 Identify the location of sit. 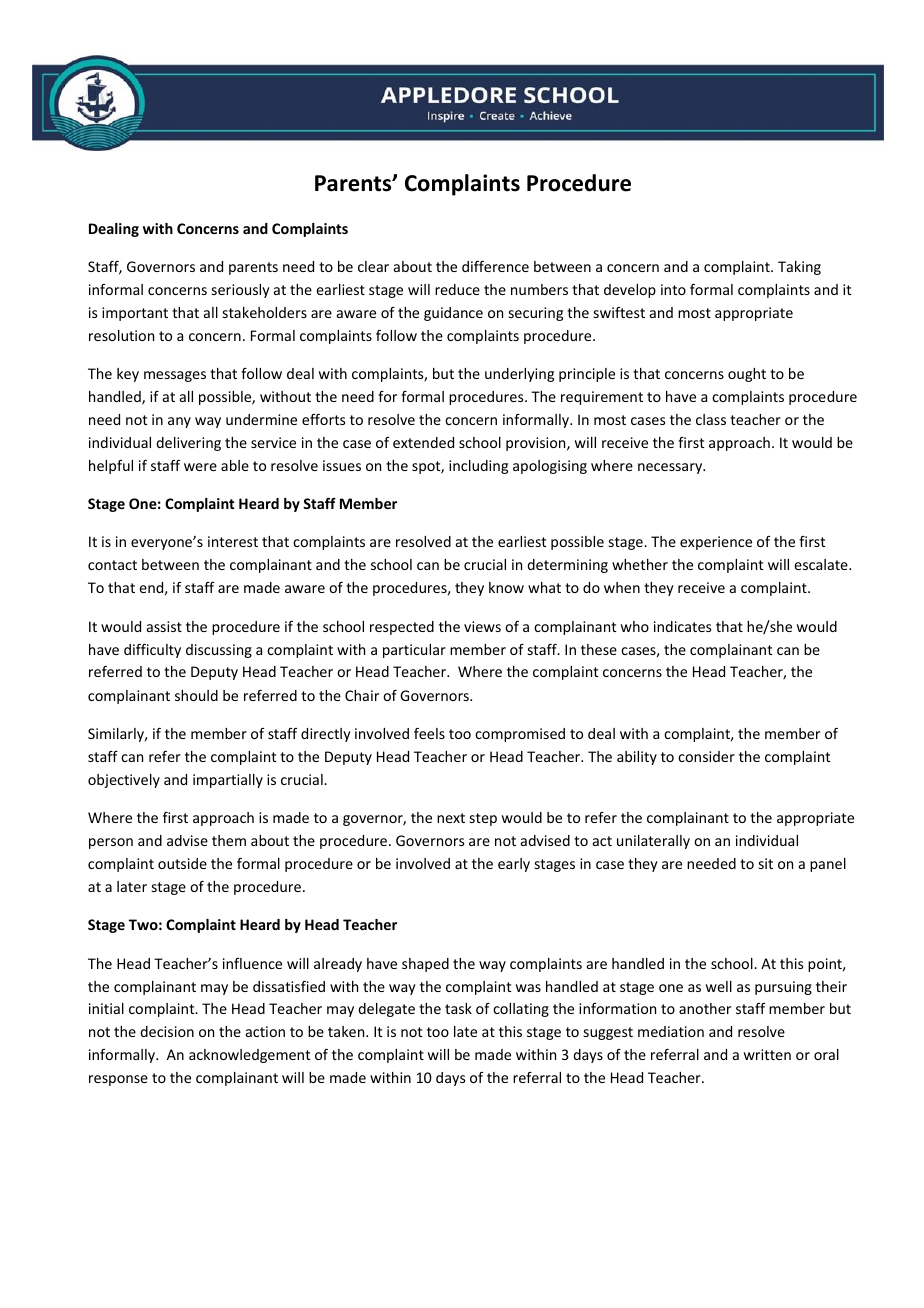
(766, 863).
